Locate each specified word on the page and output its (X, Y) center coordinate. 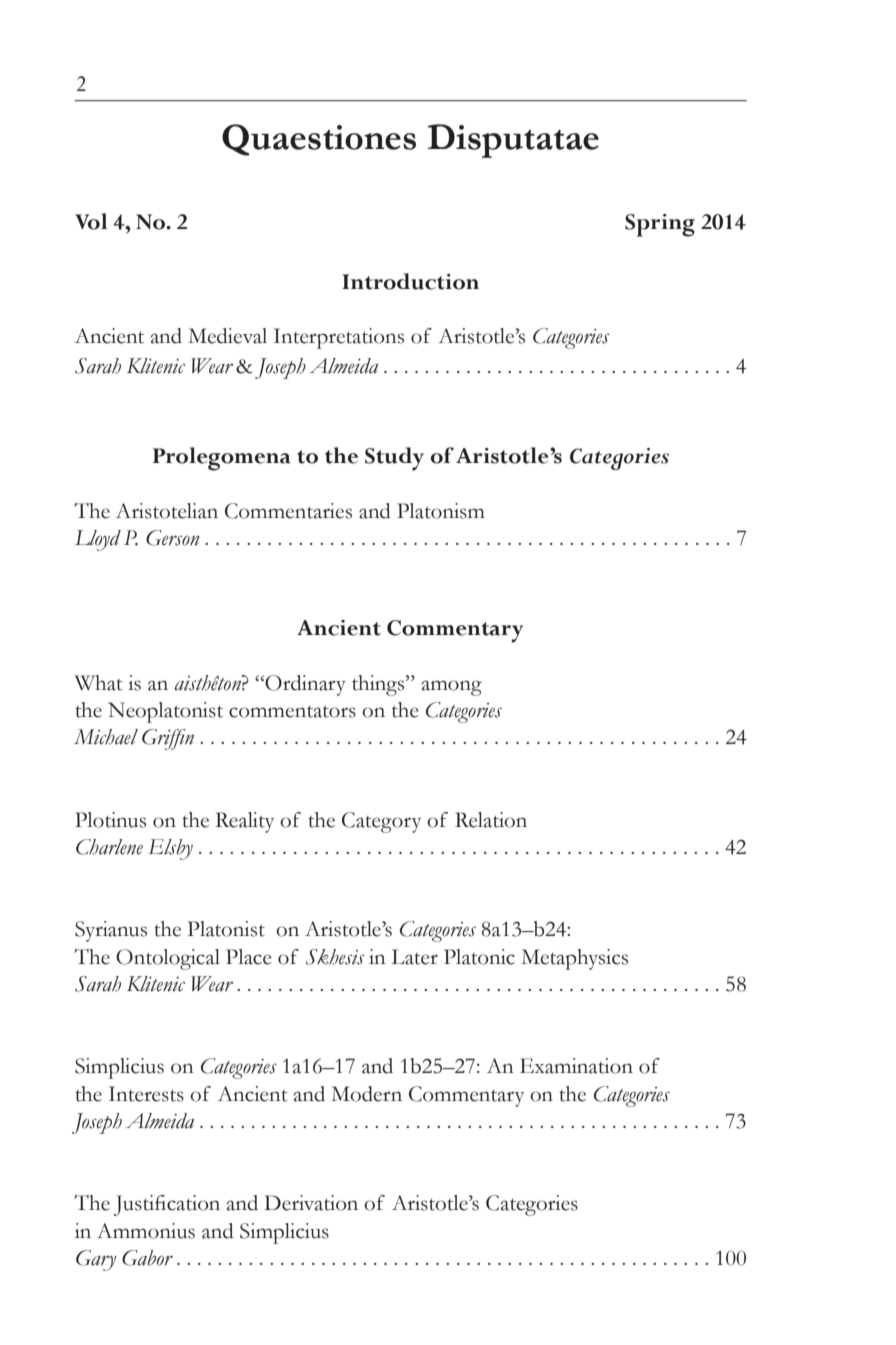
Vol (91, 221)
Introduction (410, 281)
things (379, 685)
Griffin (168, 739)
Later (414, 957)
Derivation (311, 1203)
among (452, 688)
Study (394, 459)
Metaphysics (574, 959)
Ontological (168, 959)
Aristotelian (167, 511)
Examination (576, 1066)
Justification (166, 1205)
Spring (660, 225)
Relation (491, 820)
